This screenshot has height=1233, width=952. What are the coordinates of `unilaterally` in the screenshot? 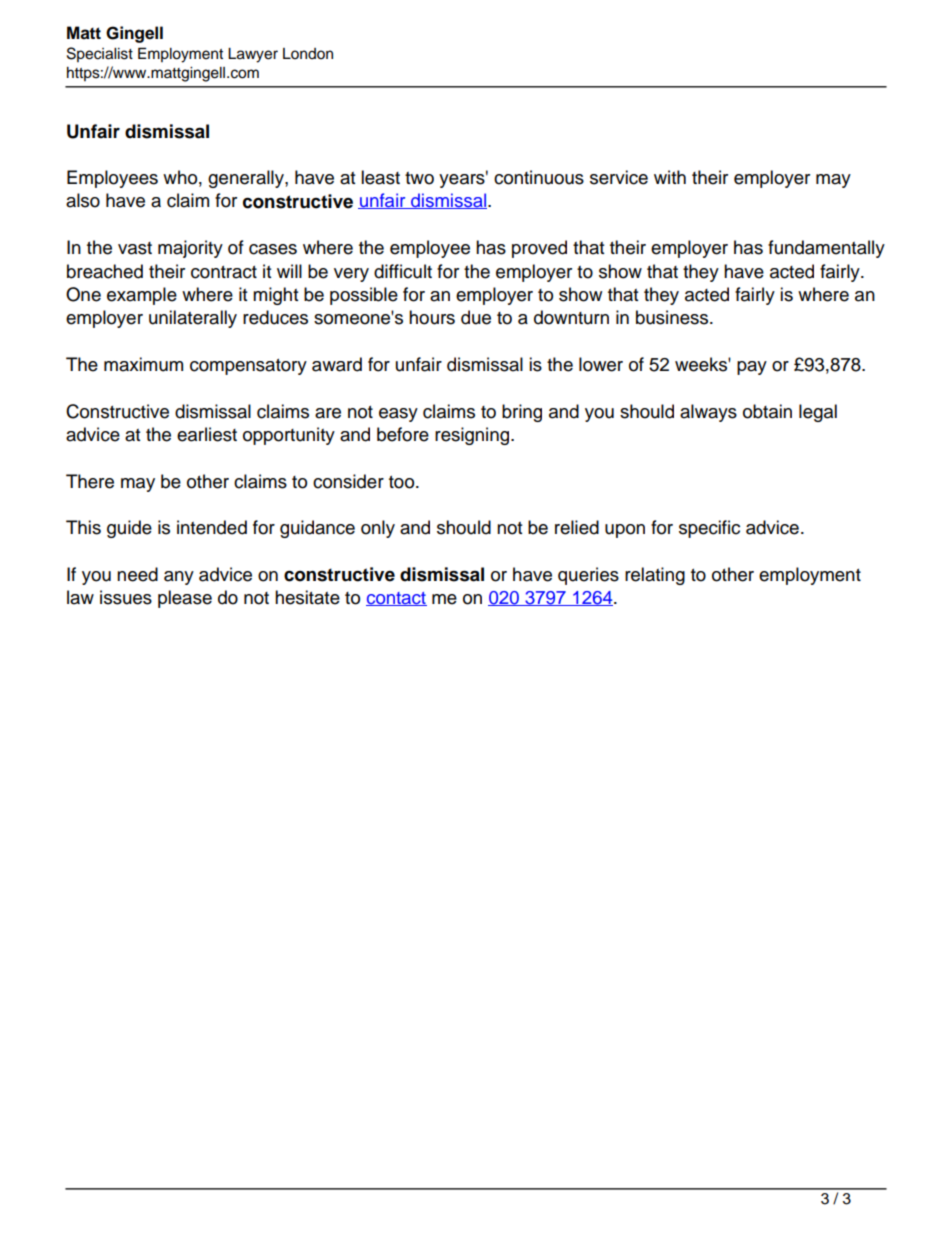 It's located at (193, 319).
